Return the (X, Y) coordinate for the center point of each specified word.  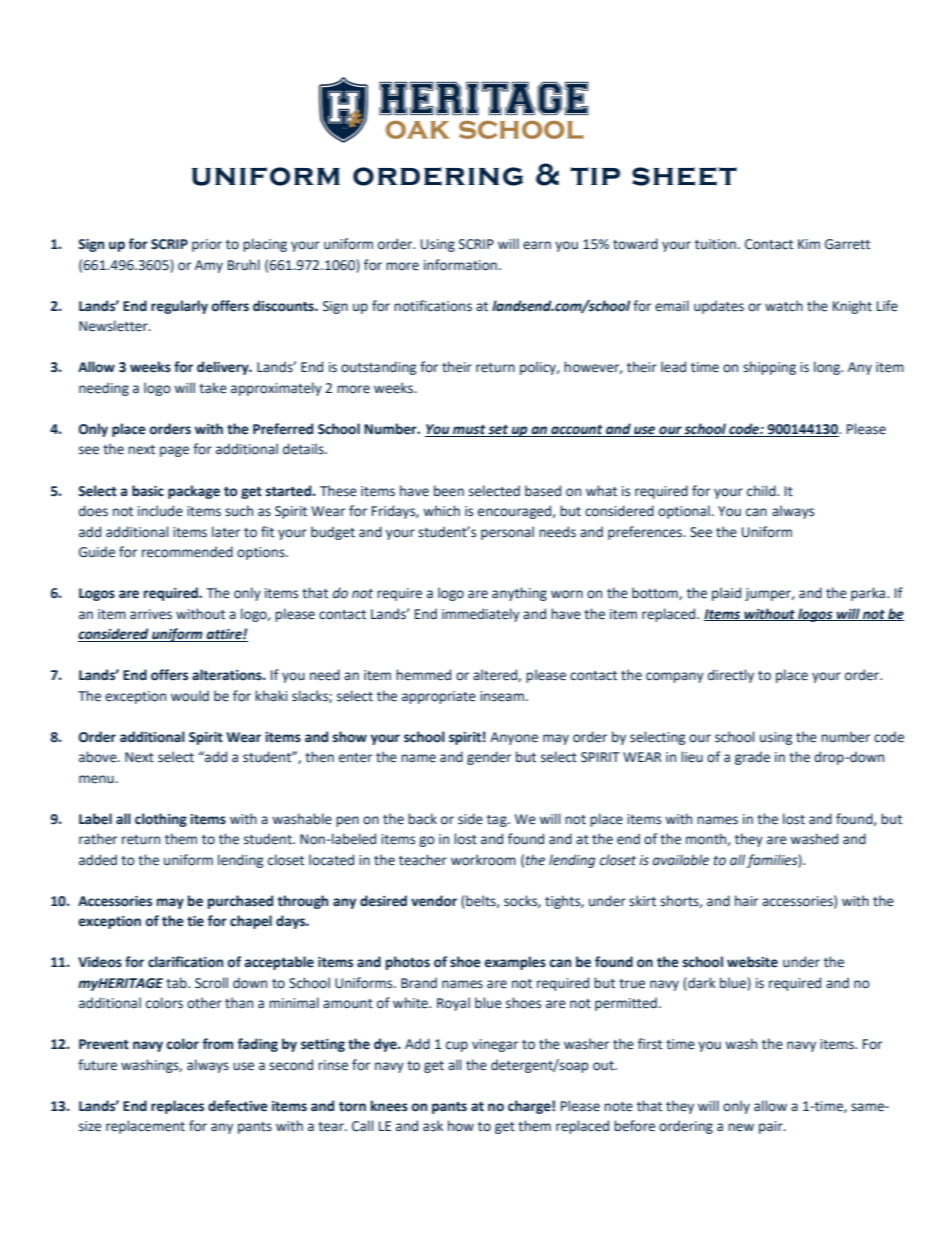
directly (731, 676)
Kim (809, 244)
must (469, 431)
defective (238, 1106)
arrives (151, 614)
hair (746, 900)
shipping (769, 368)
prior (207, 245)
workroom (483, 860)
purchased (240, 902)
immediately (481, 615)
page (174, 451)
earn (537, 245)
